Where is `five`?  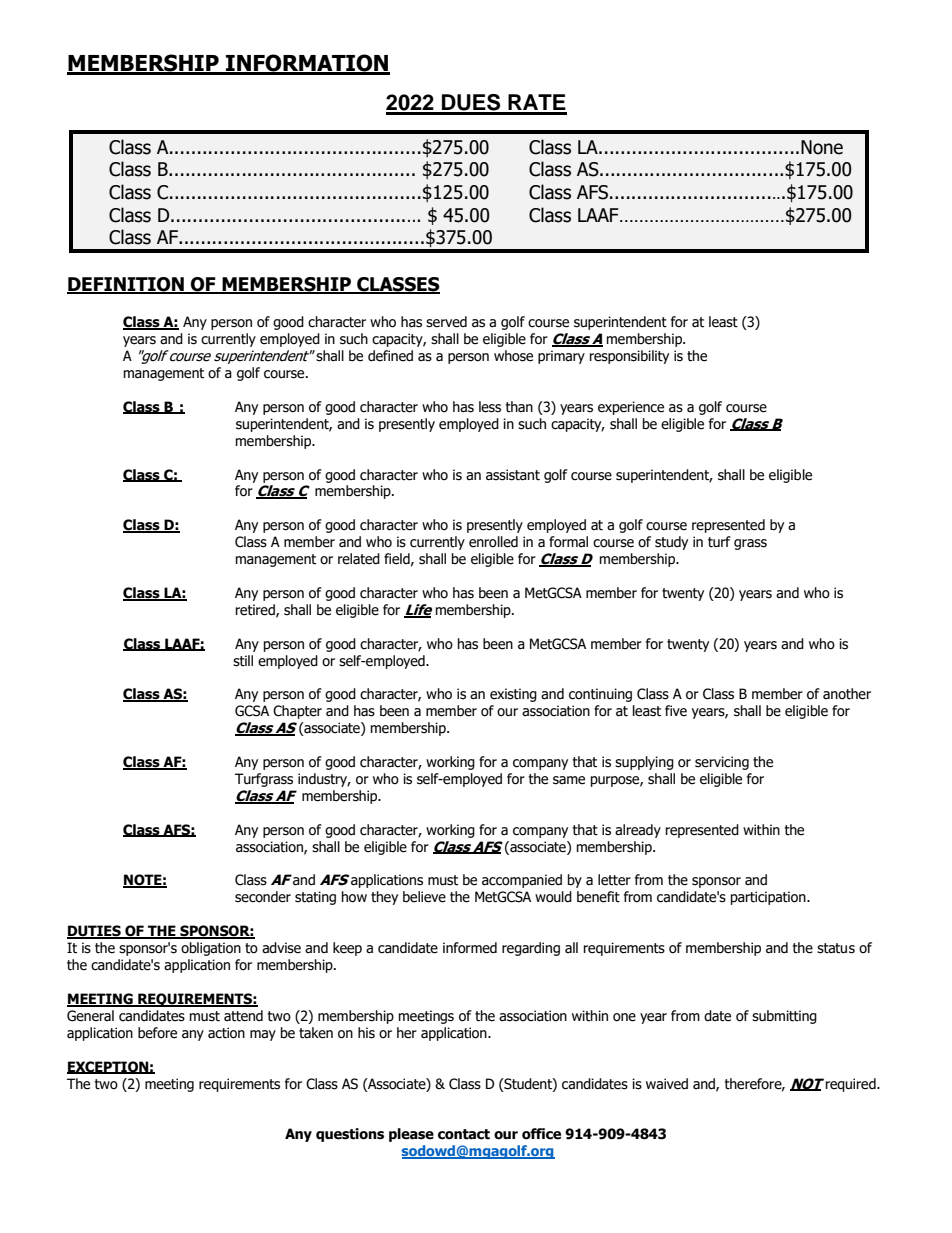 five is located at coordinates (676, 711).
